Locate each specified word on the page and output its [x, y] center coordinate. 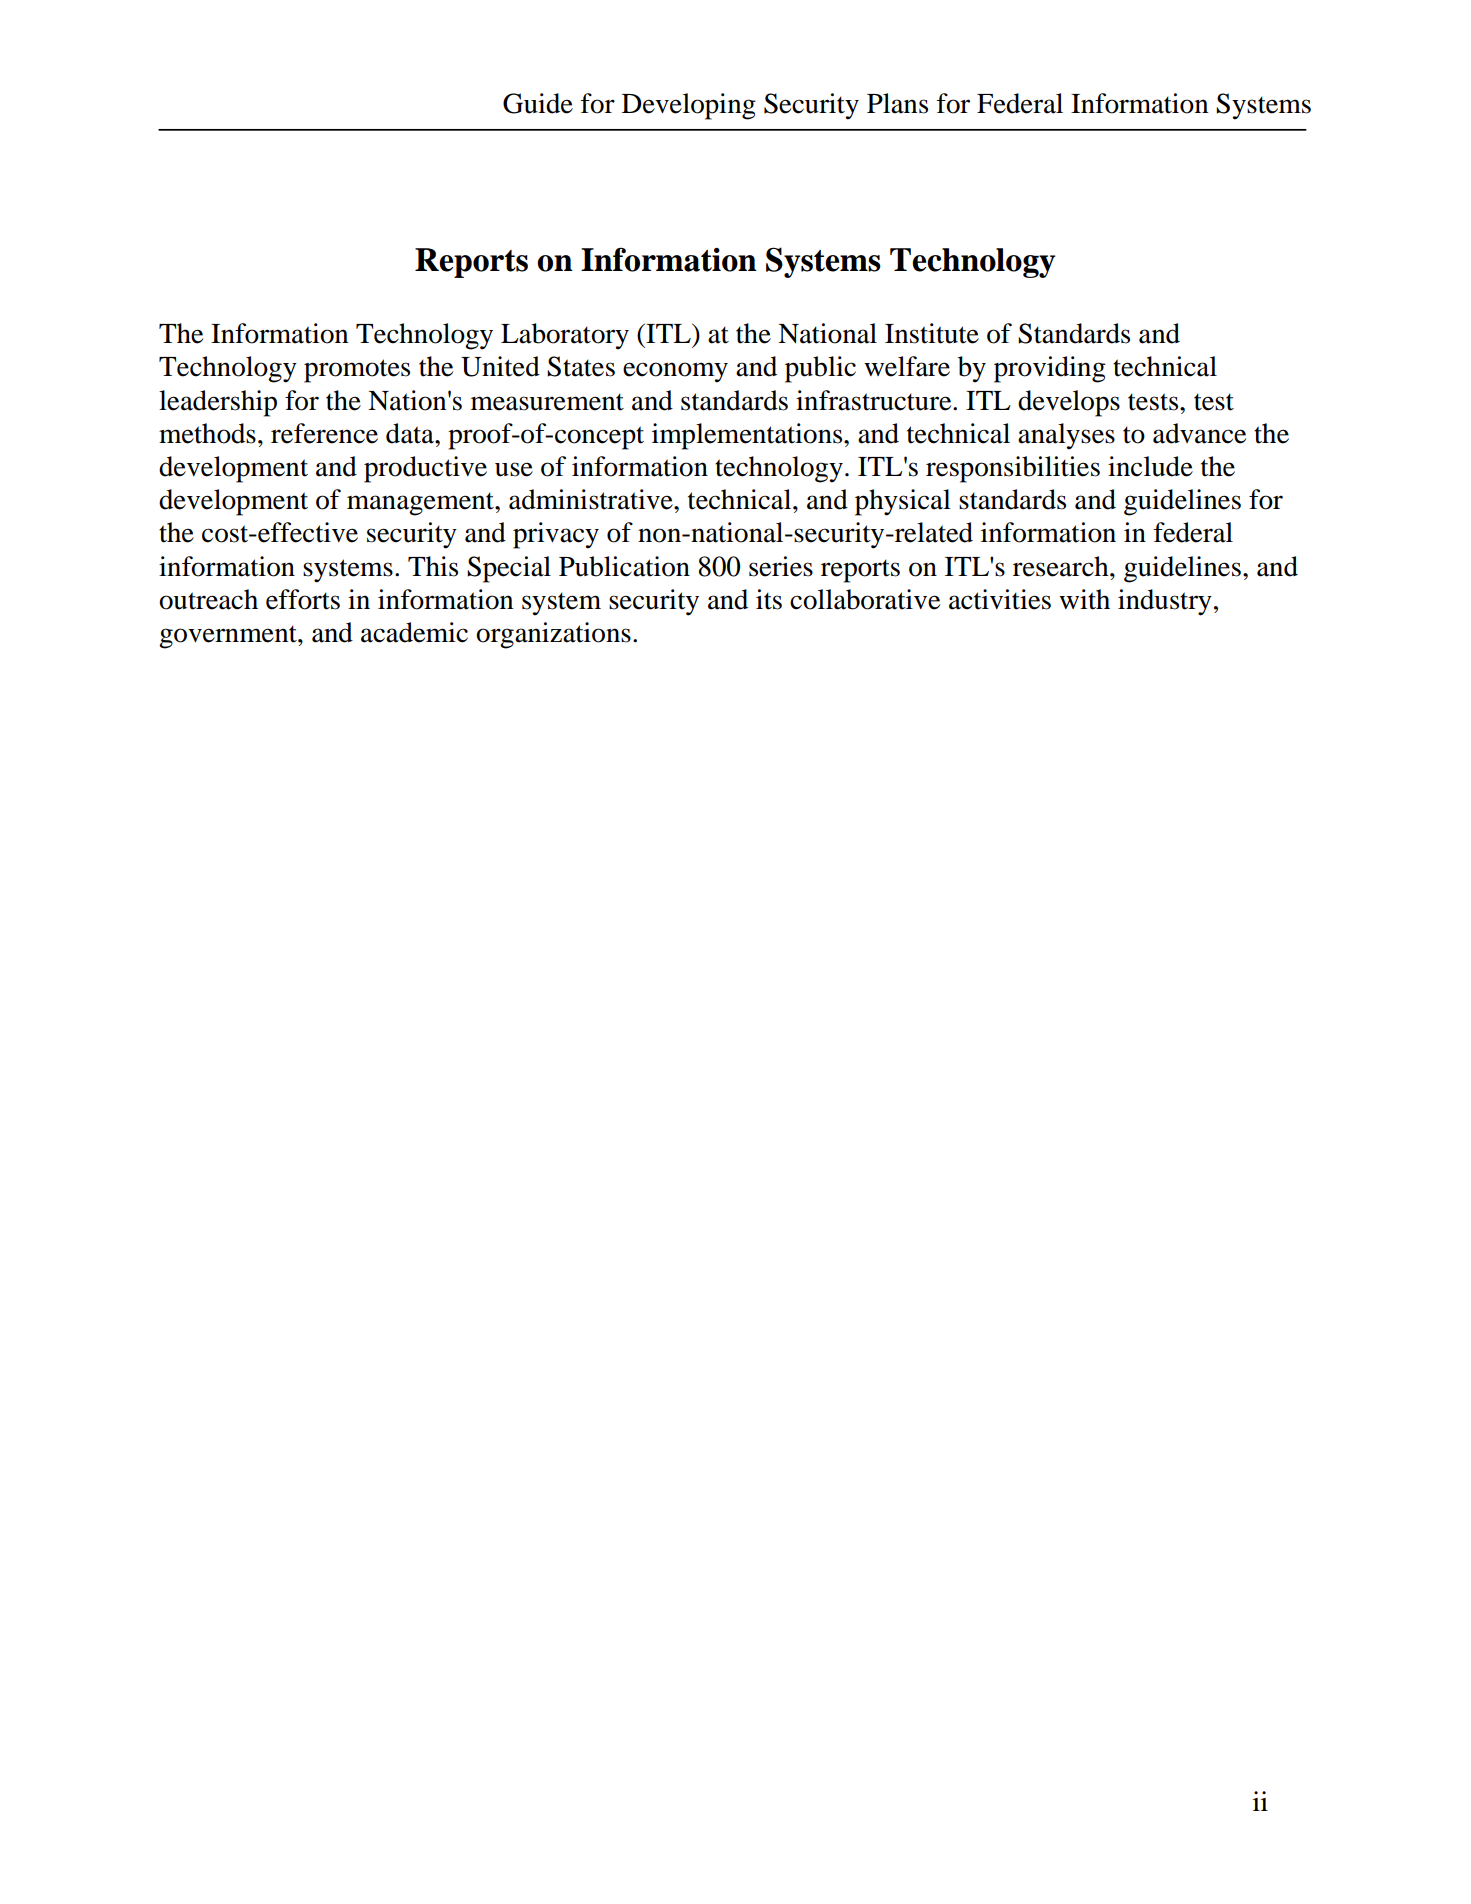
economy [675, 372]
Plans [897, 103]
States [581, 366]
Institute [932, 333]
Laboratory [565, 336]
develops [1069, 403]
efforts [303, 599]
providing [1050, 369]
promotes [357, 371]
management [421, 504]
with [1084, 599]
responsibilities [1013, 469]
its [769, 599]
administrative [592, 499]
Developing [689, 106]
